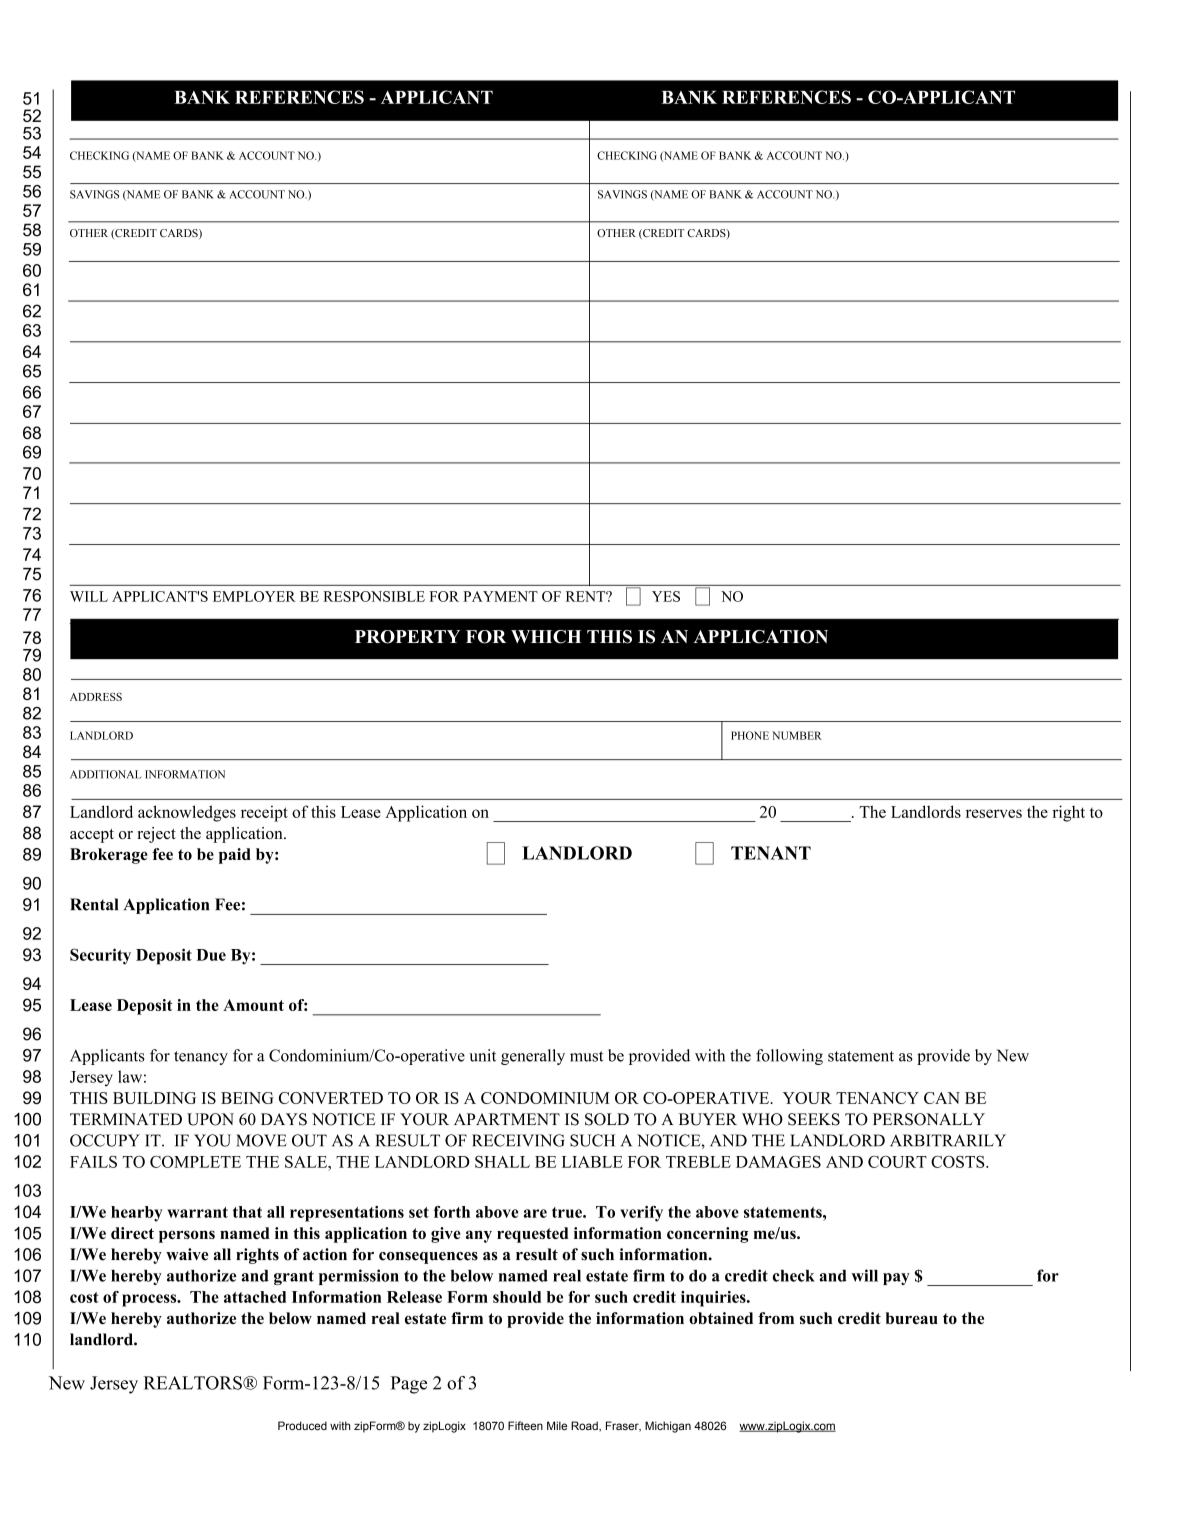  What do you see at coordinates (254, 596) in the page?
I see `EMPLOYER` at bounding box center [254, 596].
